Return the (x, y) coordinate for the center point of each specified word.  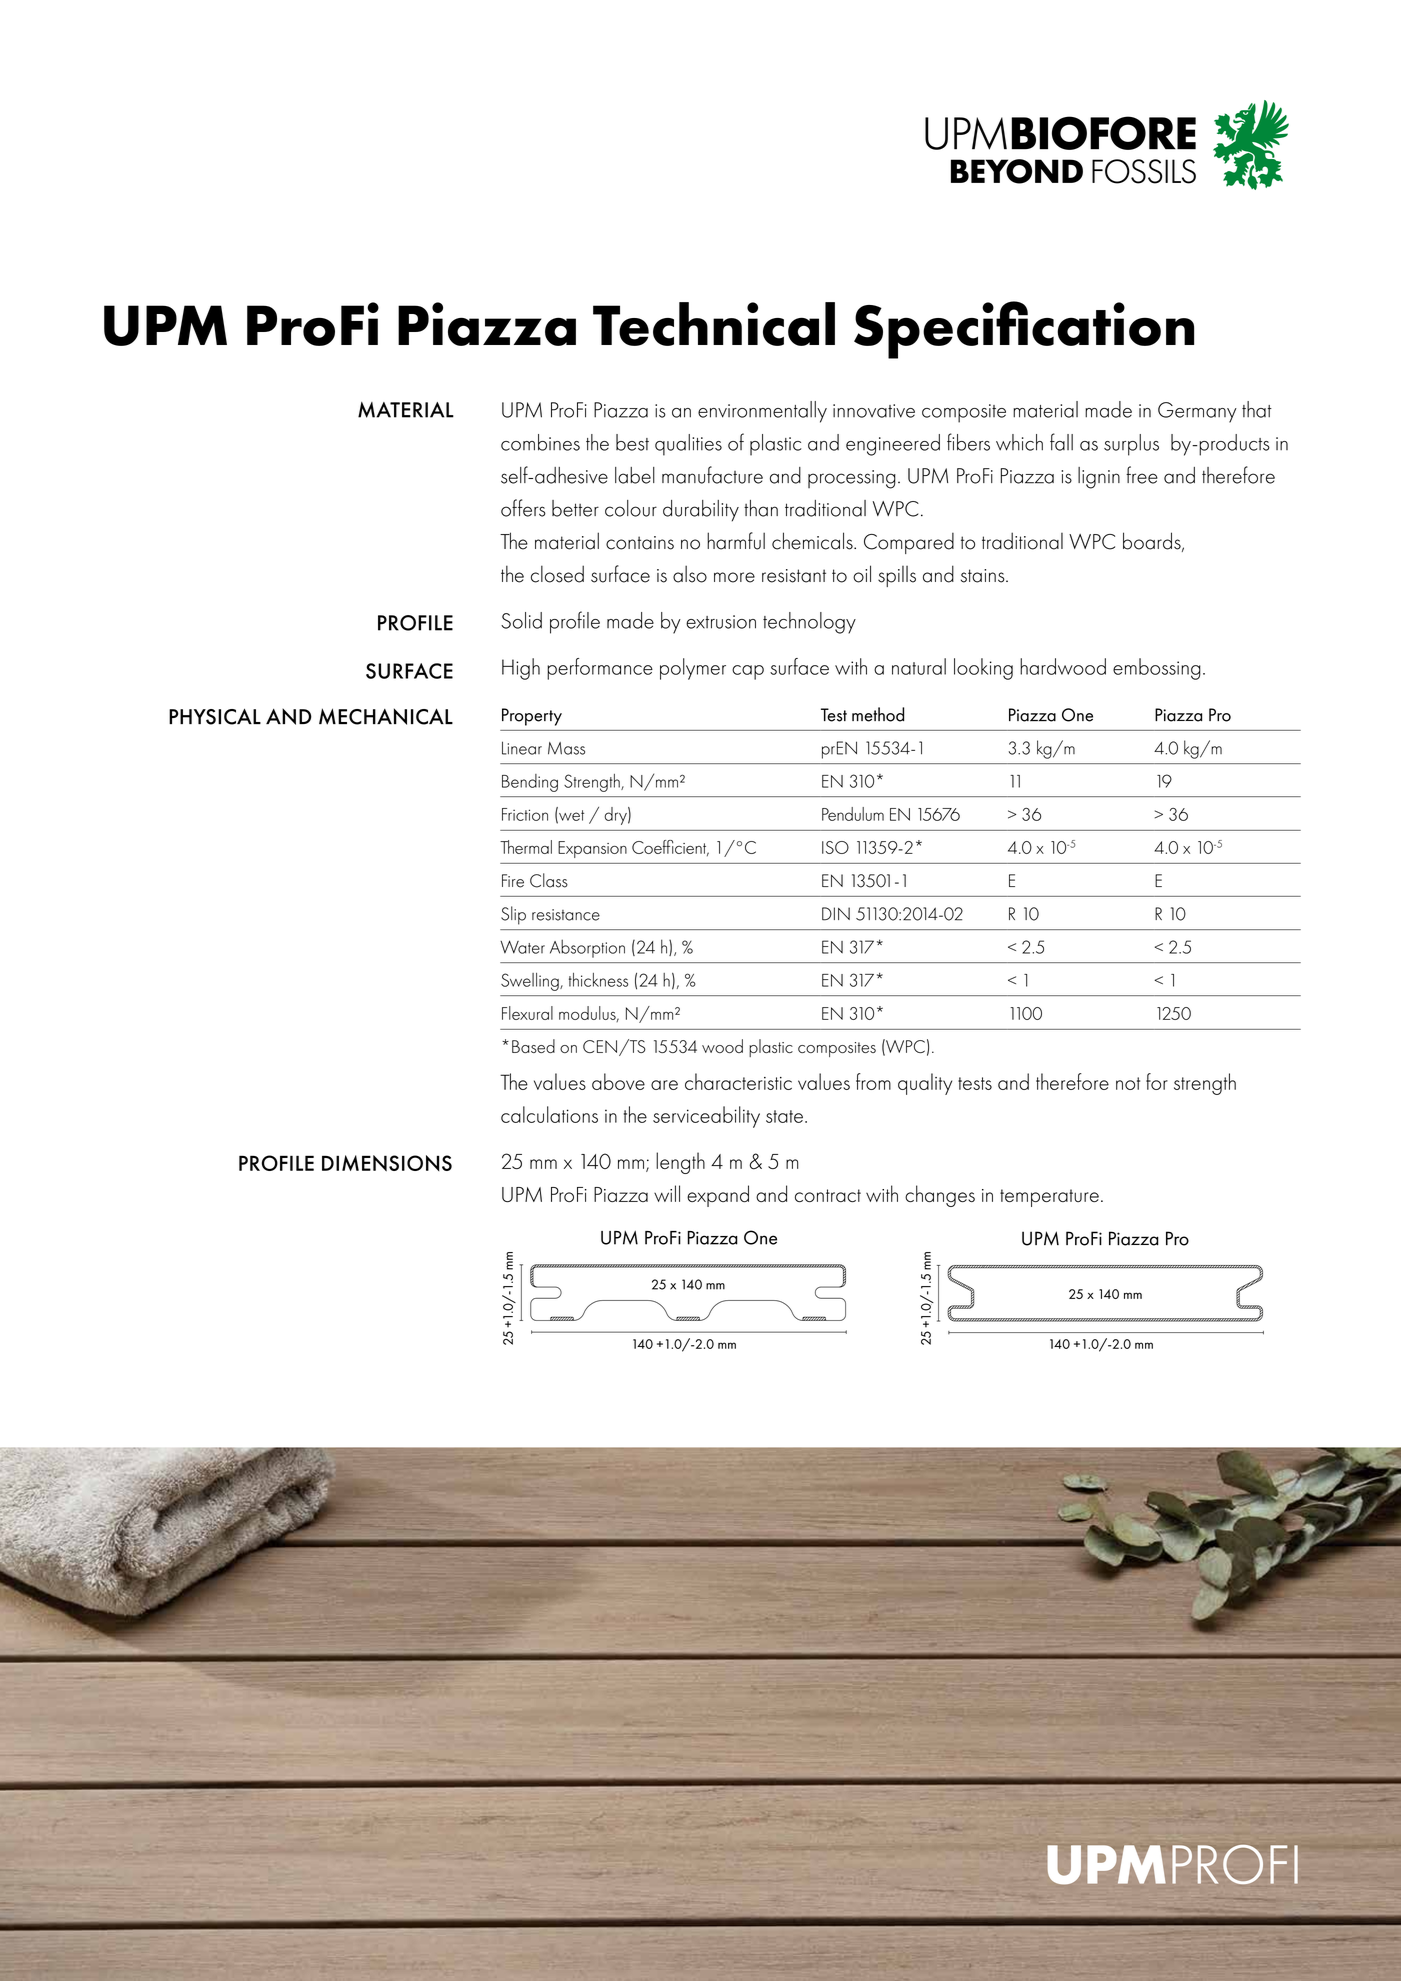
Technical (714, 324)
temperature (1049, 1198)
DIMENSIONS (387, 1163)
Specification (1024, 330)
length (680, 1163)
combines (540, 442)
